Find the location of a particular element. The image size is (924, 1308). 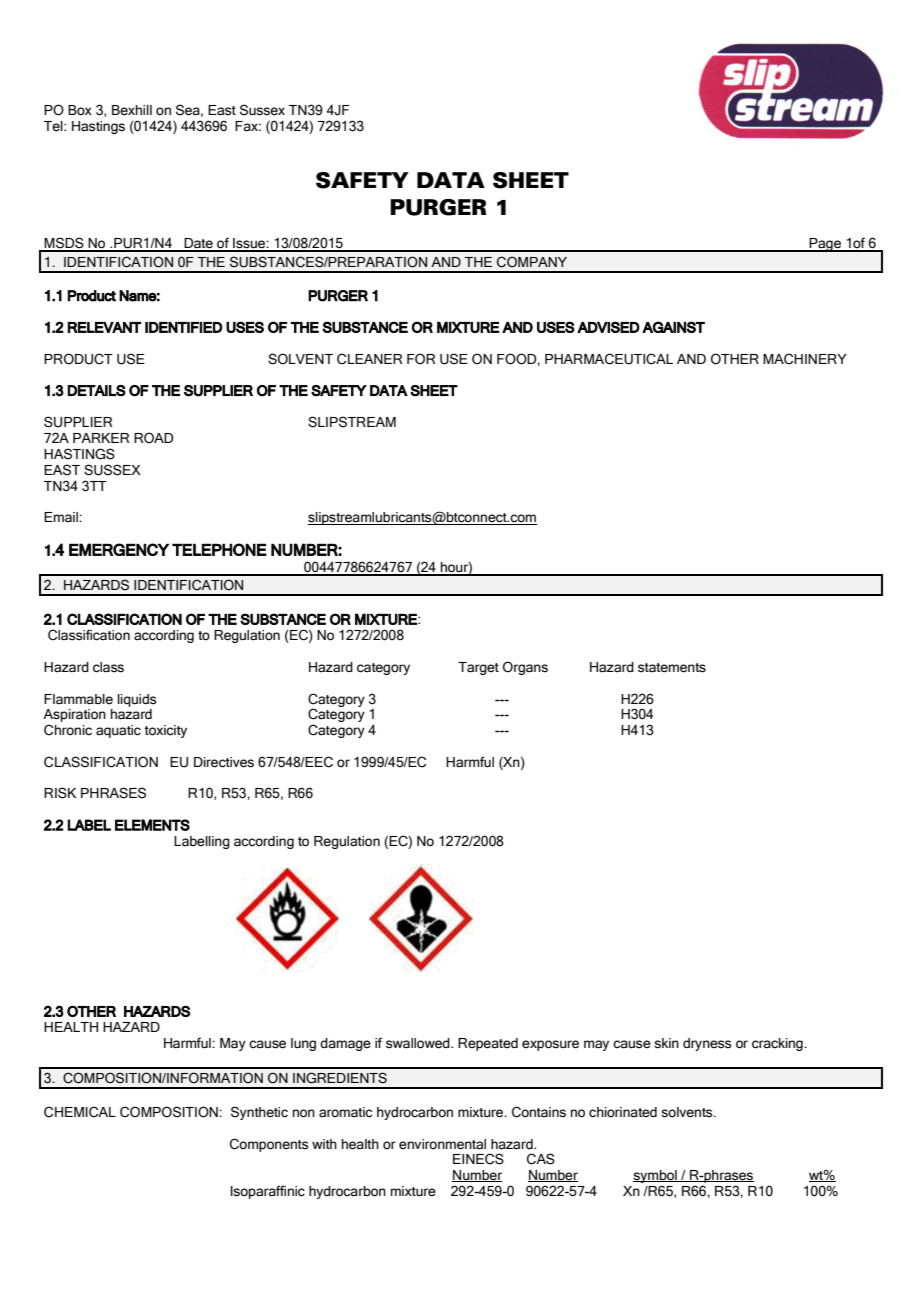

CLEANER is located at coordinates (369, 359).
